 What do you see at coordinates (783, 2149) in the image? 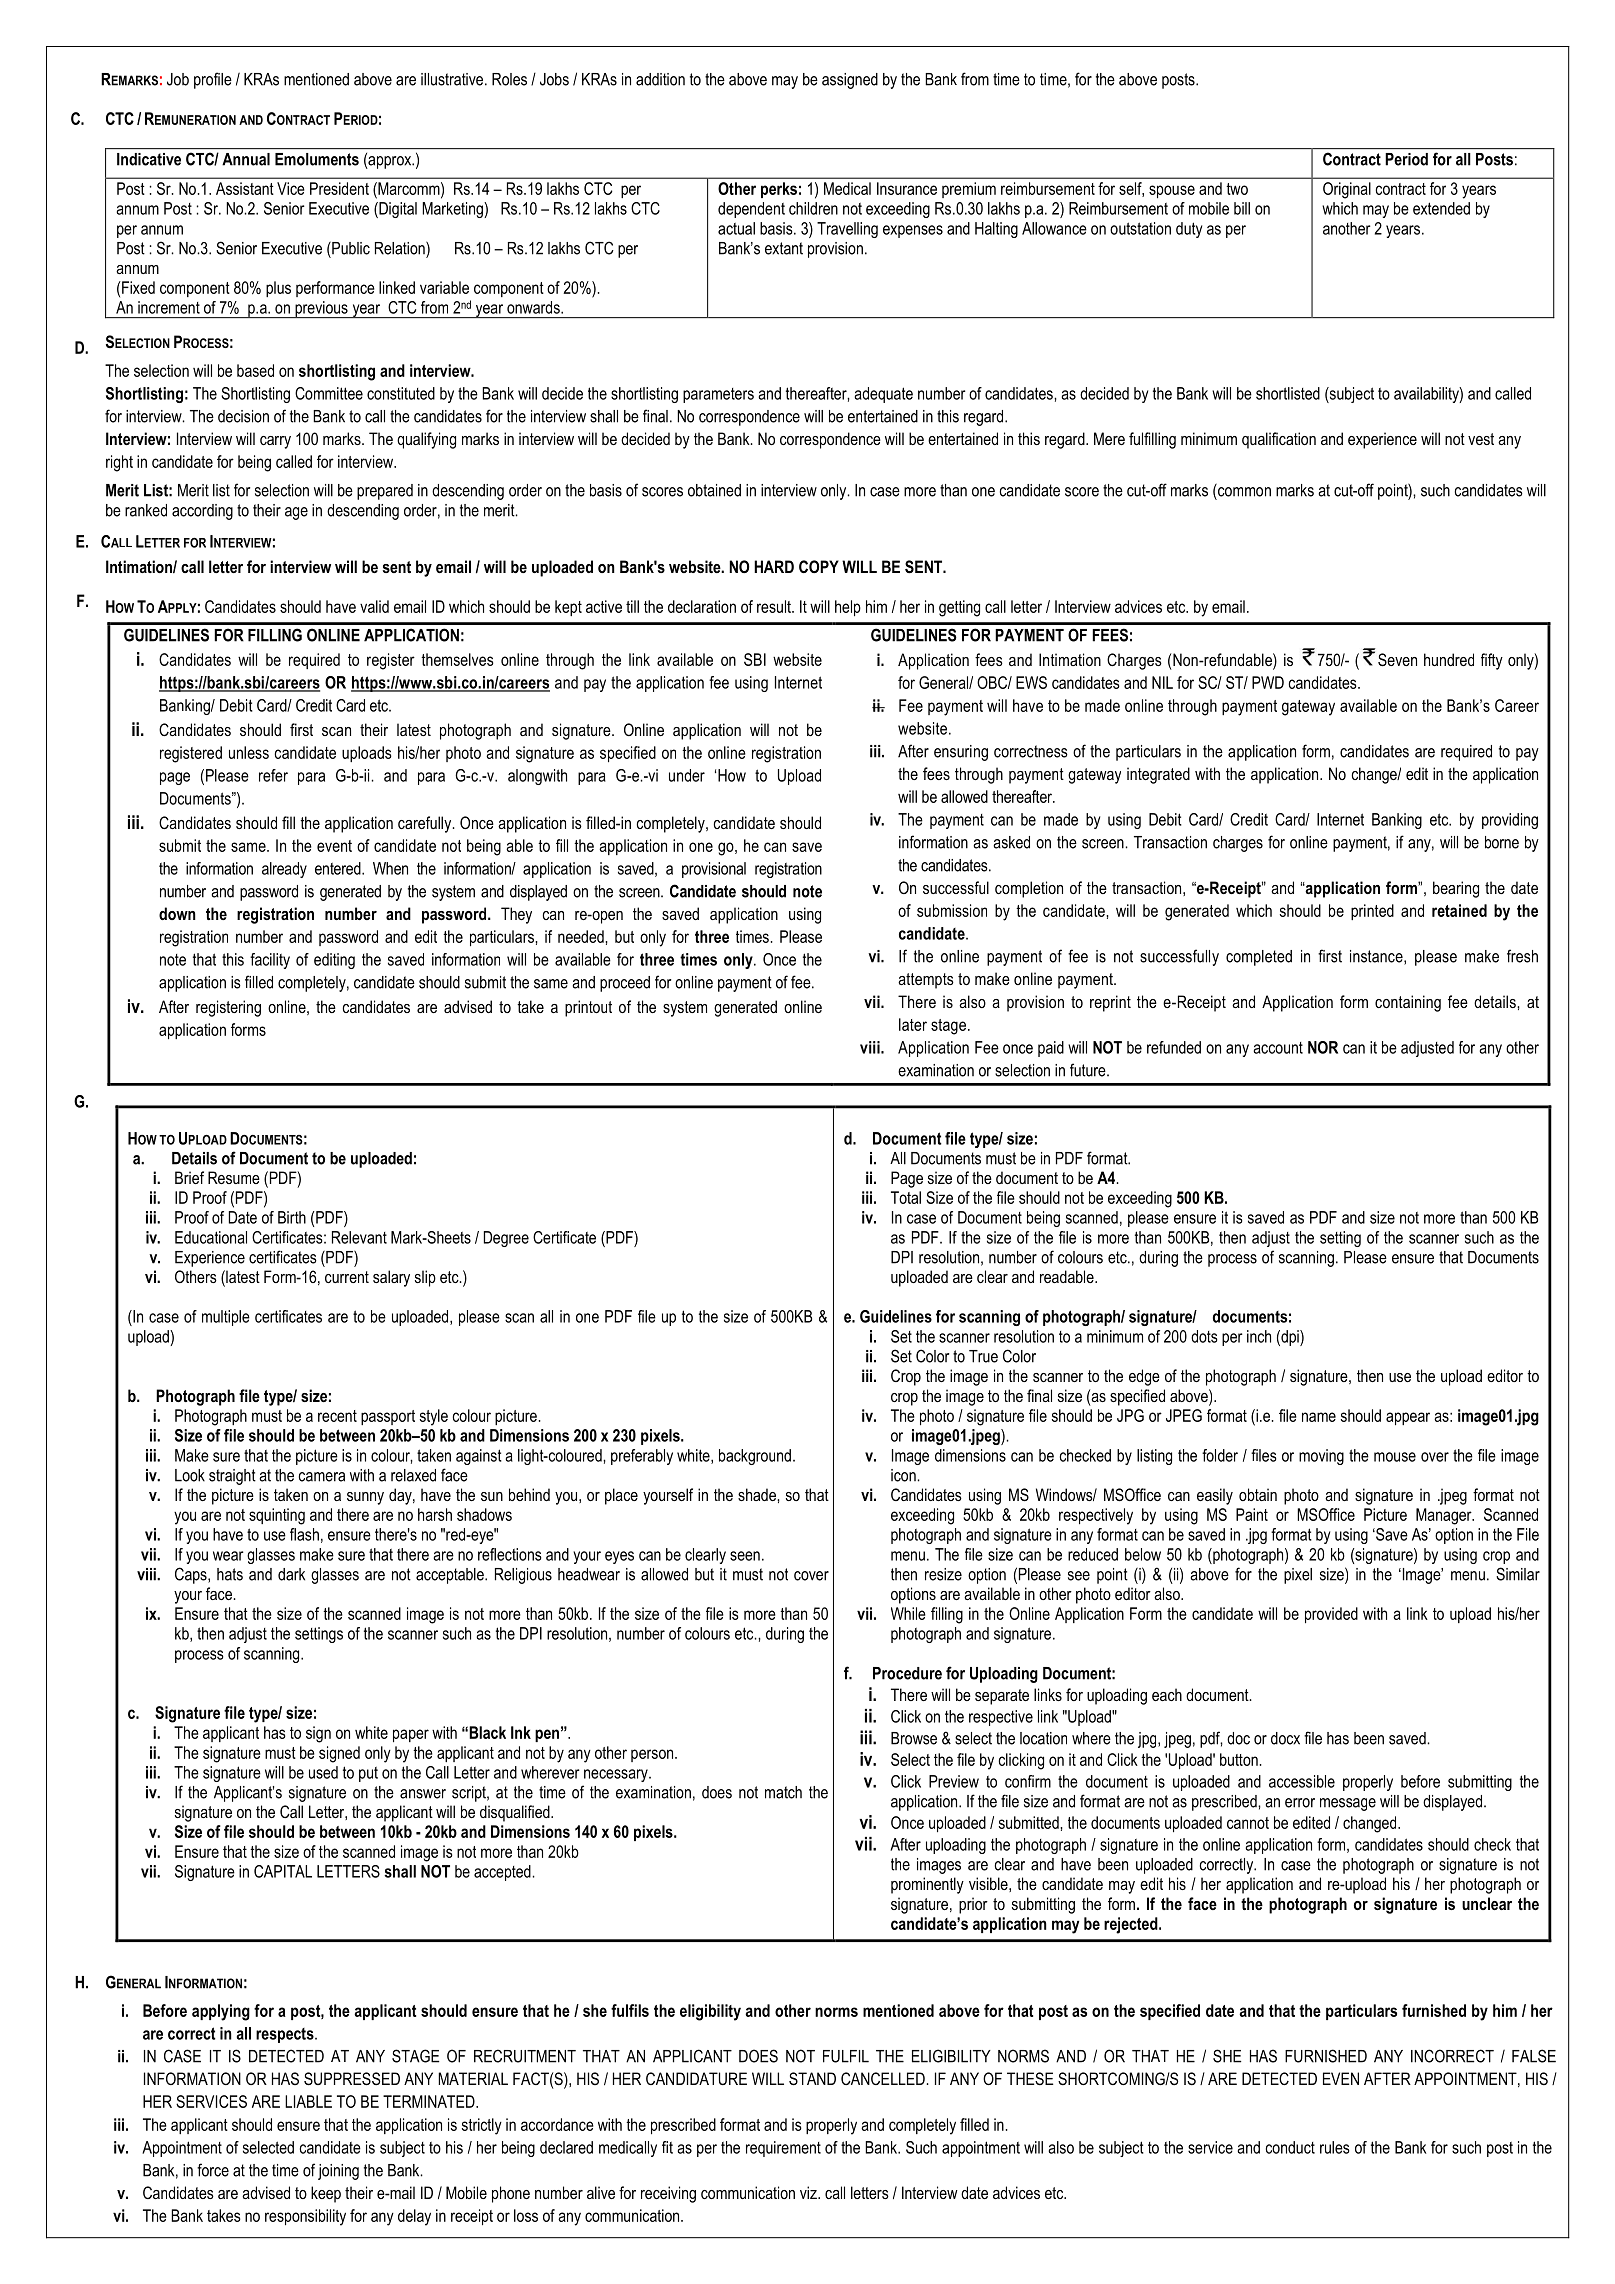
I see `requirement` at bounding box center [783, 2149].
